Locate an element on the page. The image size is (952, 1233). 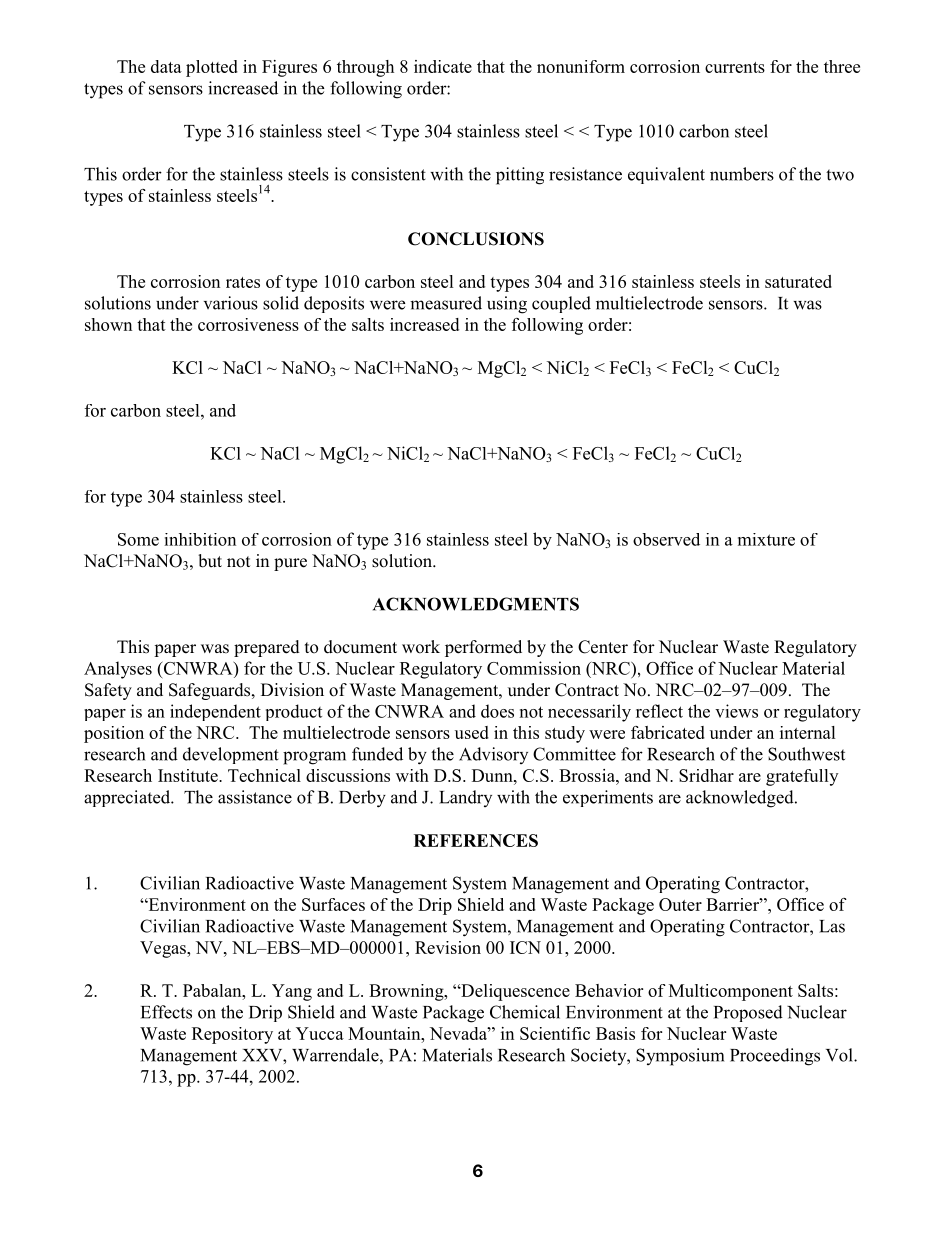
independent is located at coordinates (215, 712).
